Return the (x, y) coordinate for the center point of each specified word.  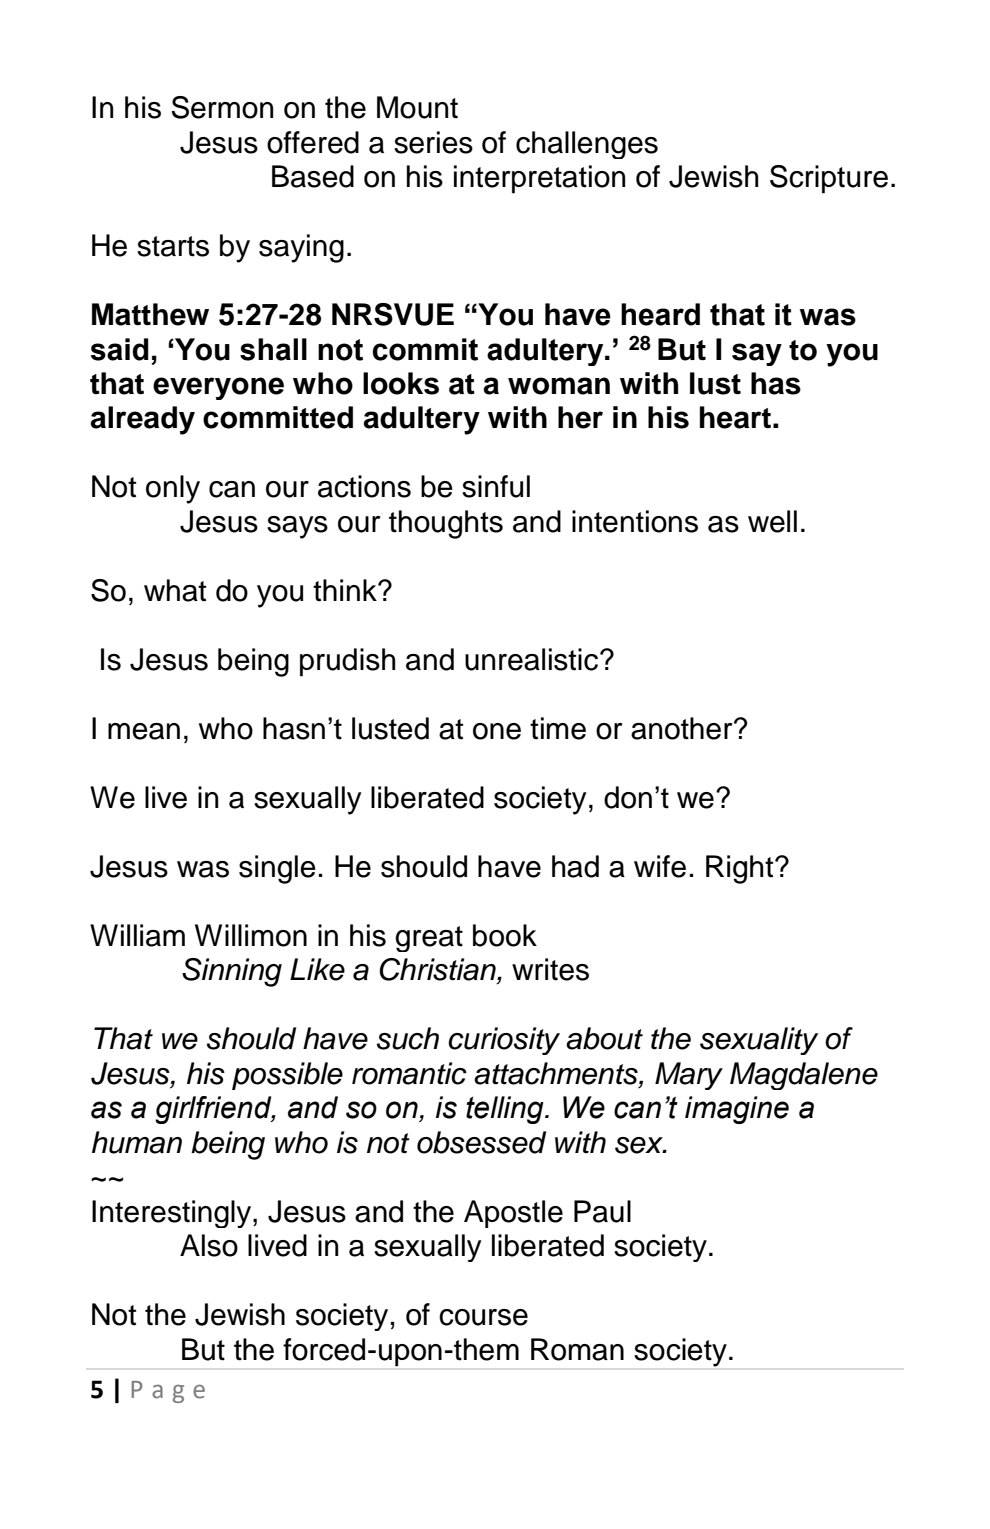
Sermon (222, 107)
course (483, 1317)
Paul (602, 1211)
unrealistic (533, 659)
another (683, 728)
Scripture (829, 179)
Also (209, 1245)
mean (144, 731)
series (433, 142)
